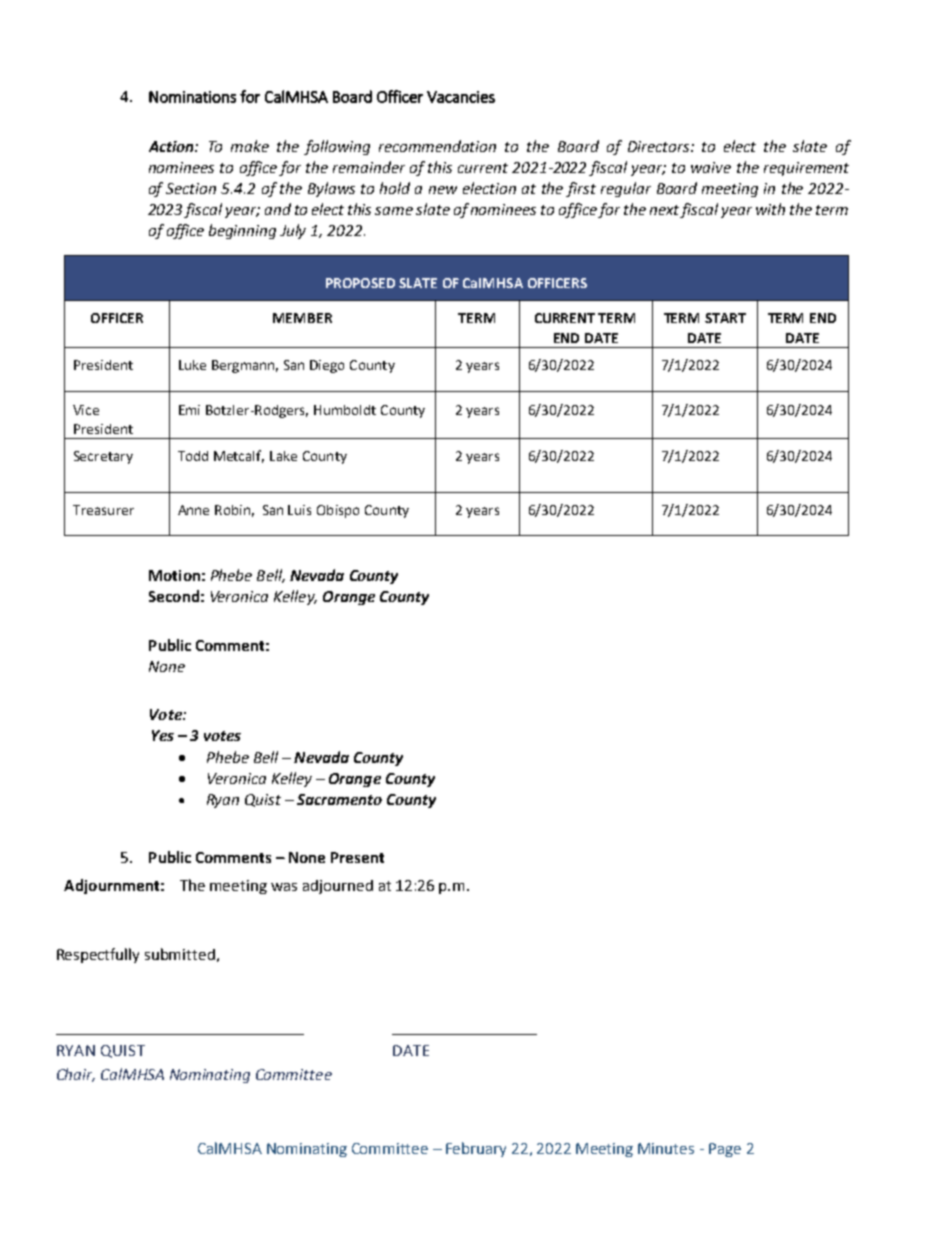  What do you see at coordinates (174, 596) in the document?
I see `Second` at bounding box center [174, 596].
